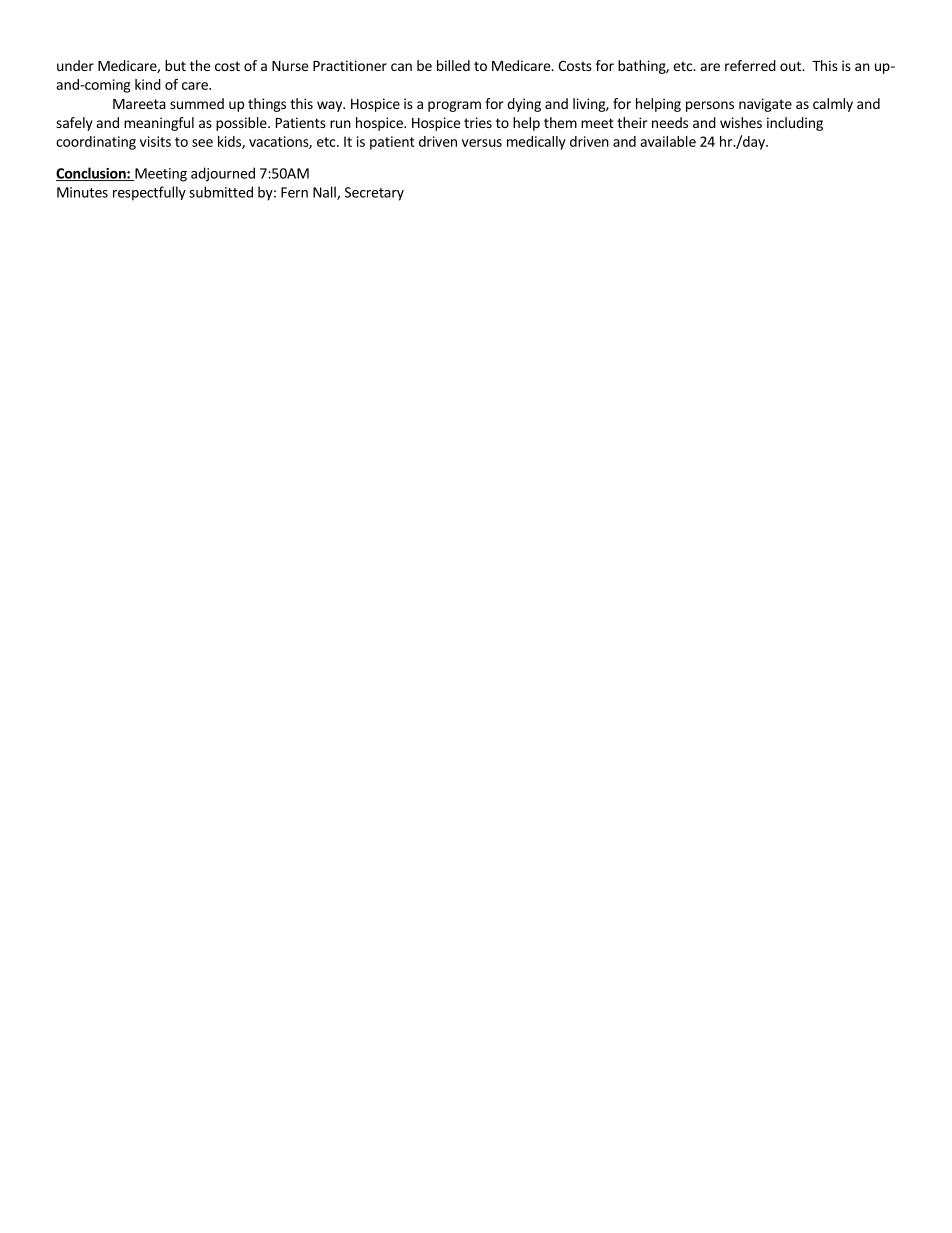  Describe the element at coordinates (374, 194) in the document. I see `Secretary` at that location.
